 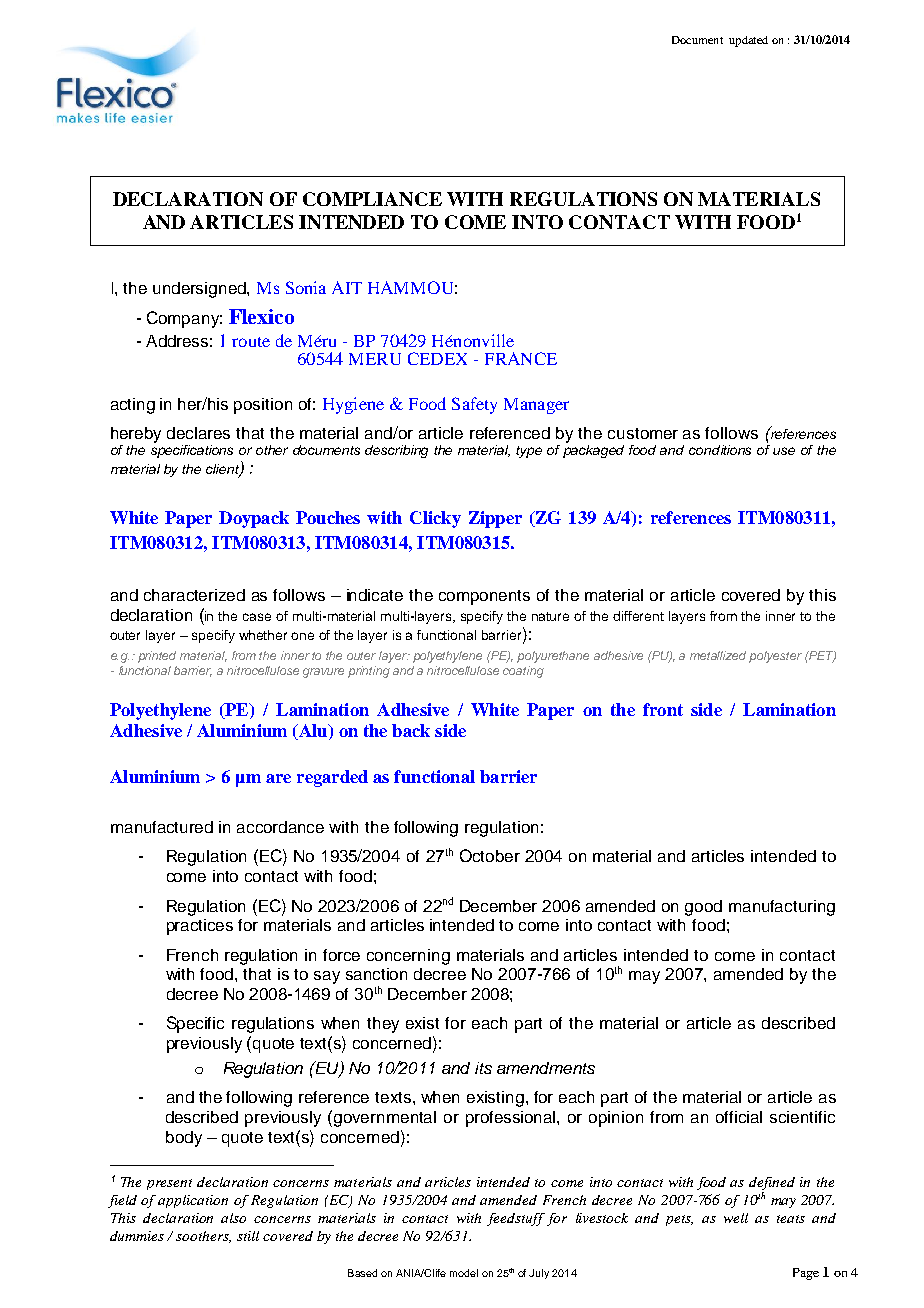 I want to click on also, so click(x=233, y=1218).
